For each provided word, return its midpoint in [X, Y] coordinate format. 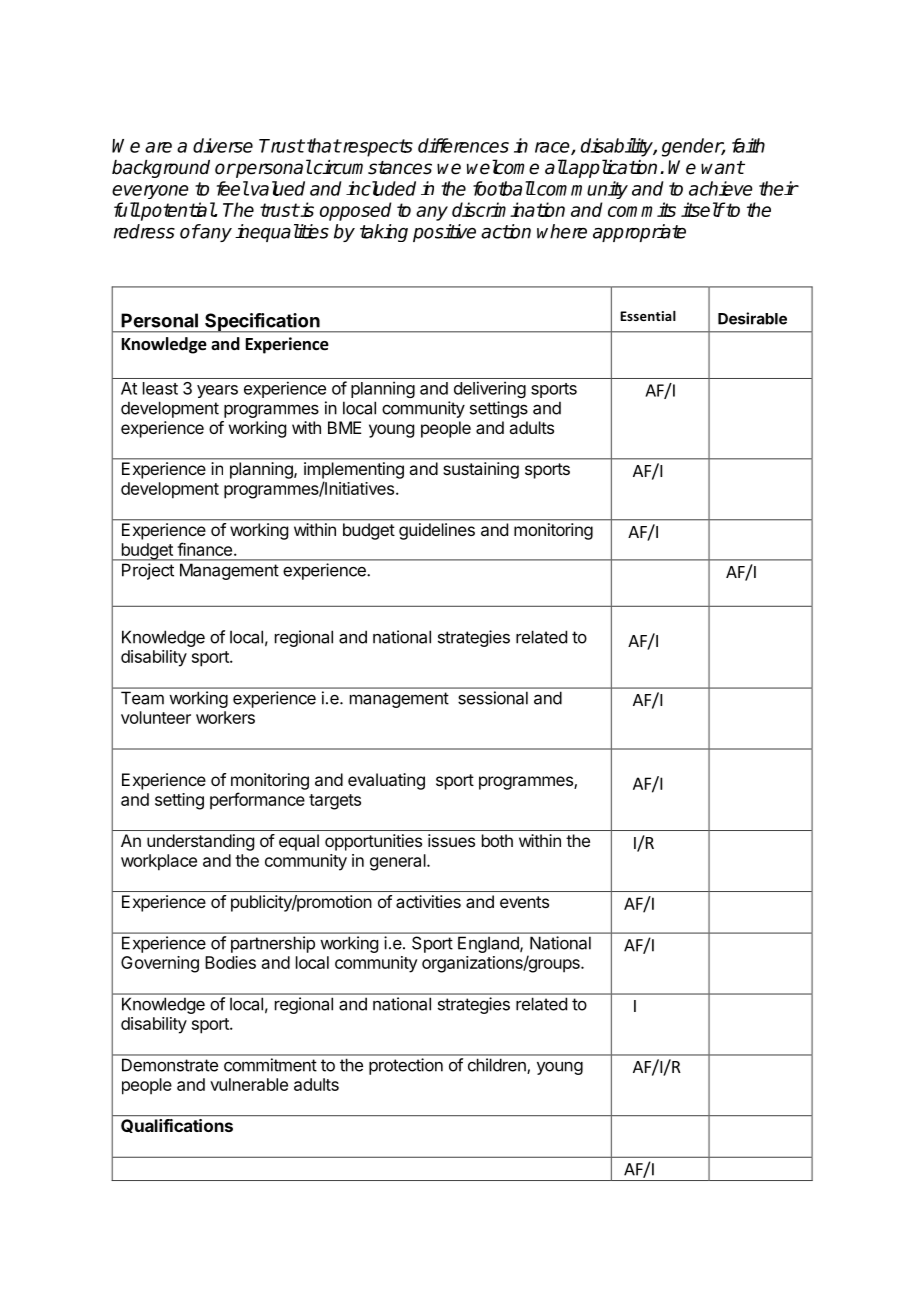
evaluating [386, 781]
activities [428, 901]
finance [204, 549]
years [217, 391]
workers [225, 717]
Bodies [230, 962]
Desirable [752, 318]
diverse [223, 145]
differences [463, 145]
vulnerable [249, 1084]
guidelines [437, 531]
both [497, 840]
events [524, 902]
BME [344, 427]
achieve [721, 188]
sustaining [481, 470]
